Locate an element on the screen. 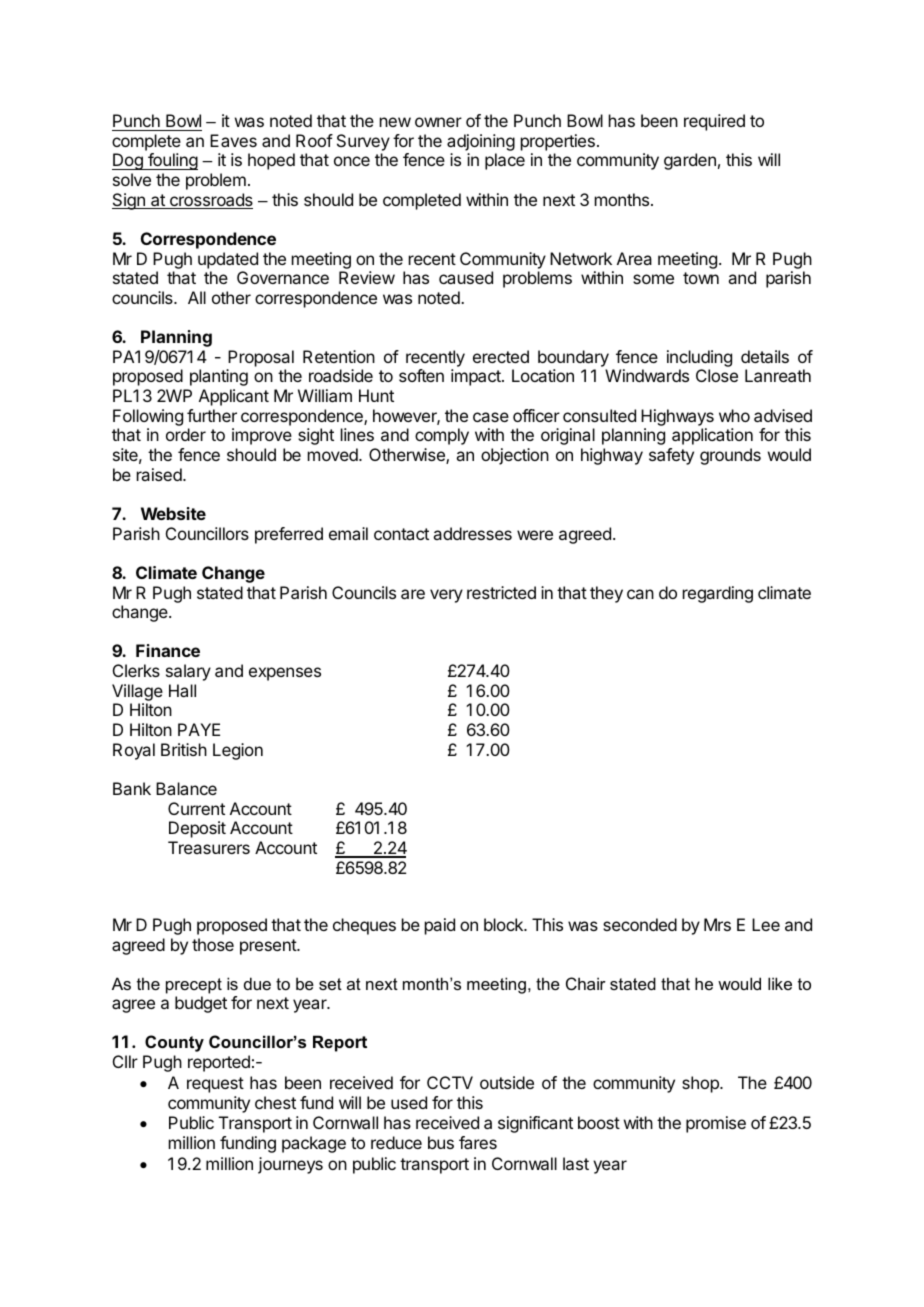 This screenshot has height=1307, width=924. Finance is located at coordinates (168, 650).
